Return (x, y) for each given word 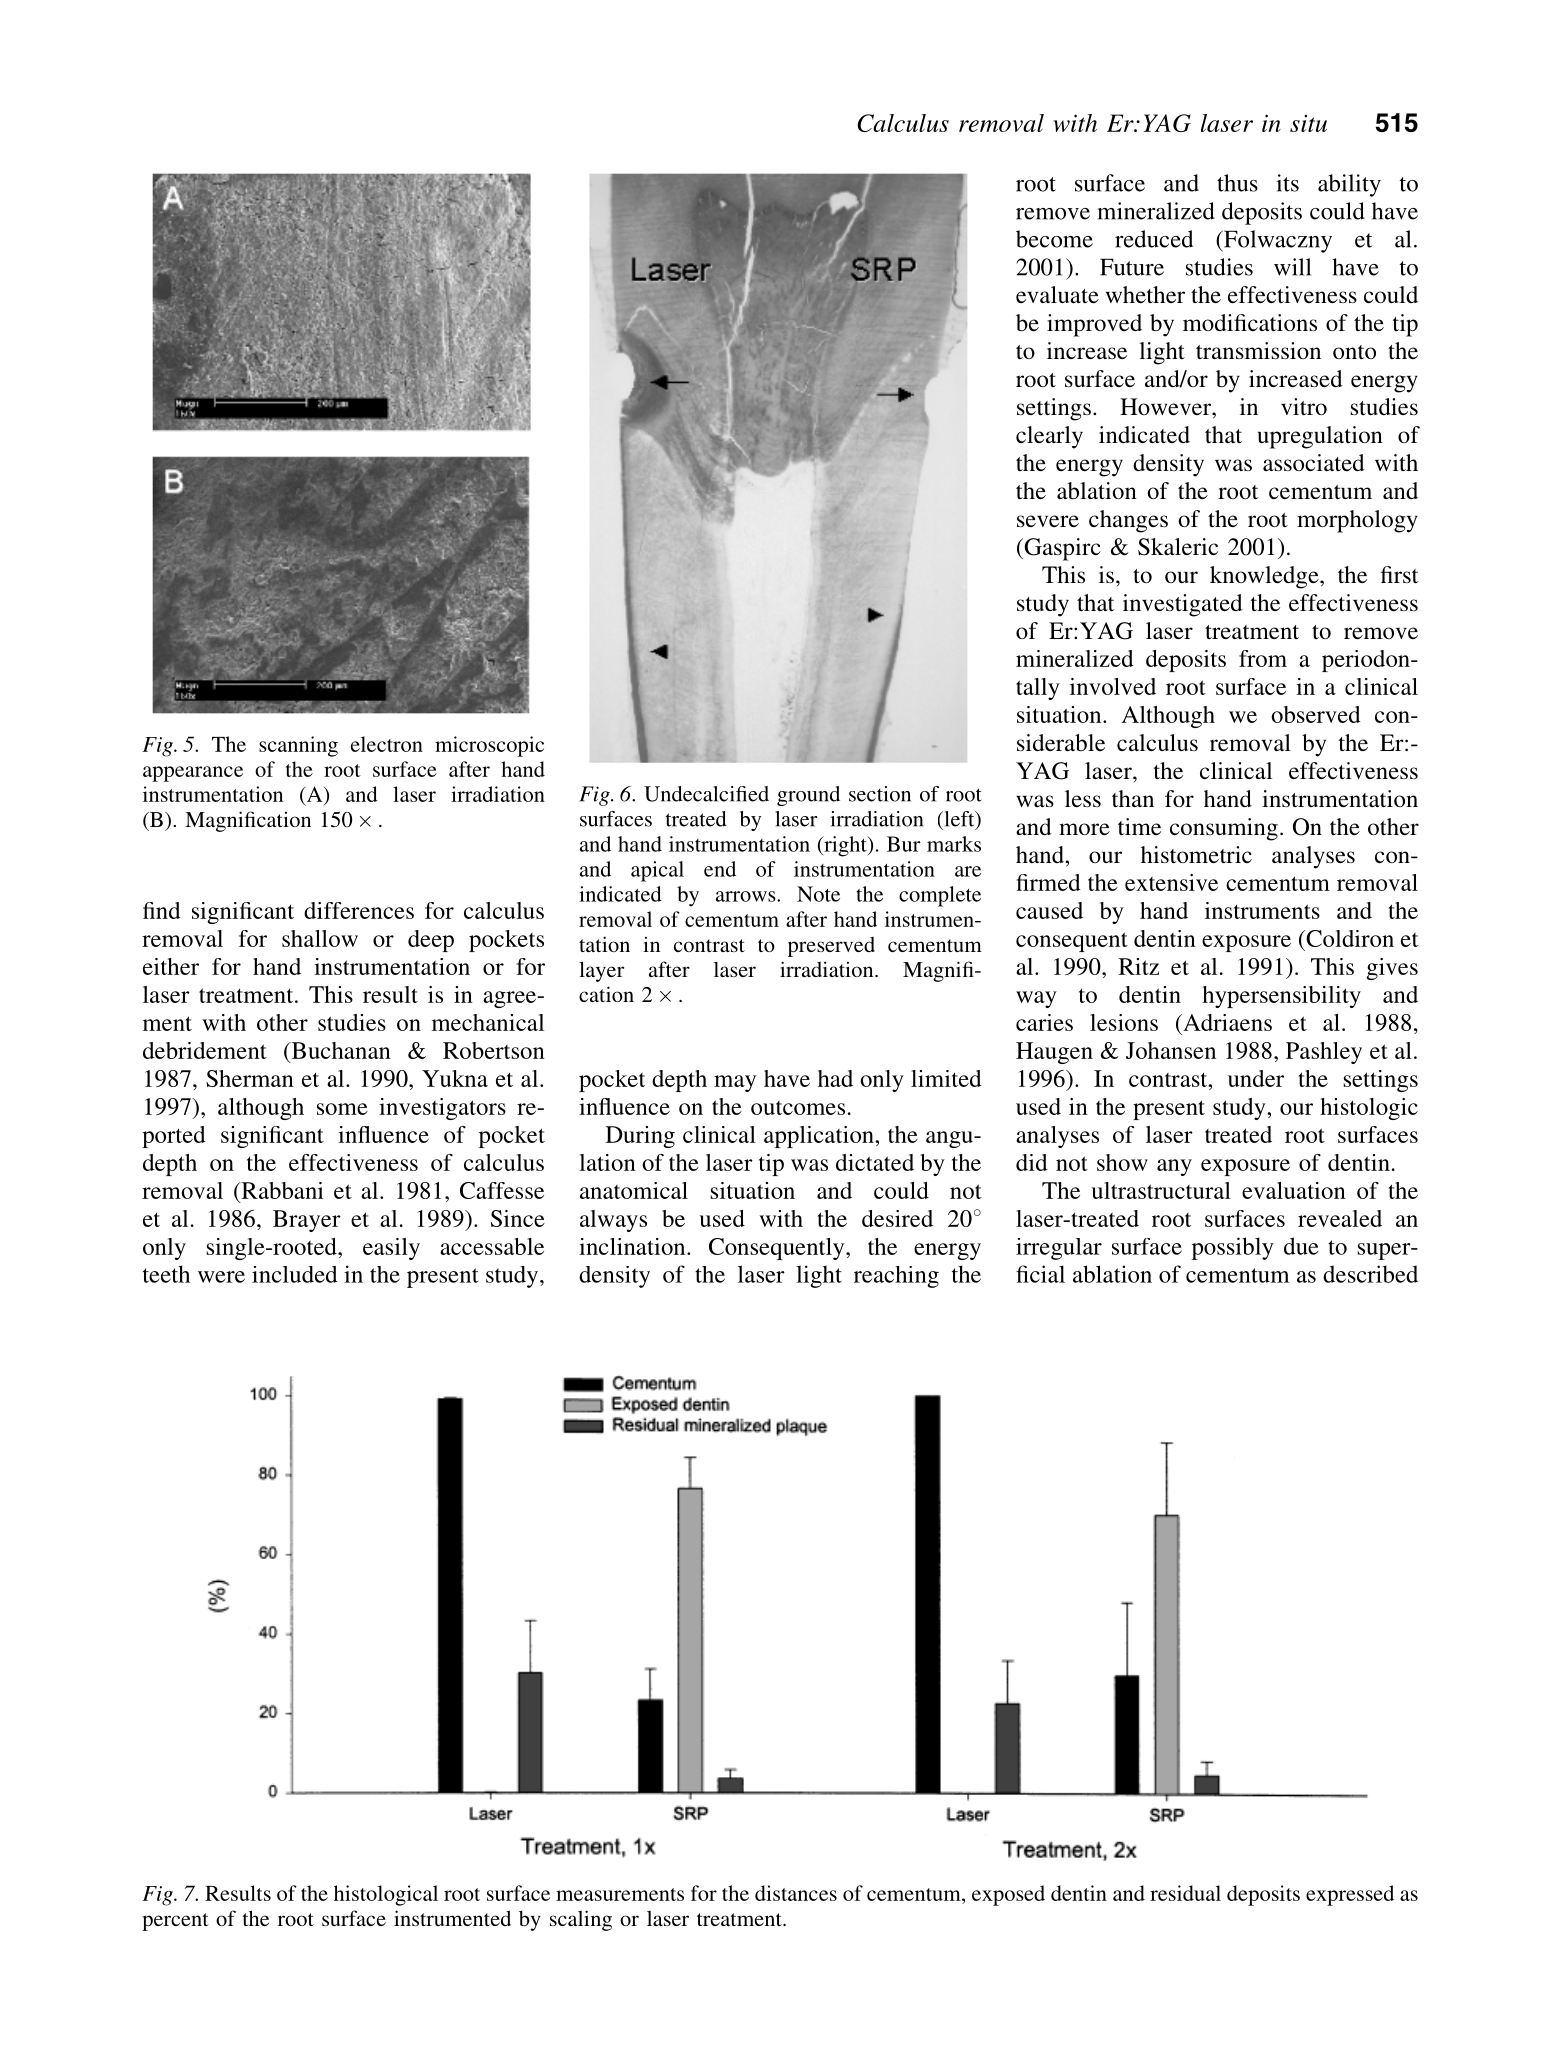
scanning (298, 746)
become (1054, 239)
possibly (1233, 1248)
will (1292, 267)
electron (387, 744)
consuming (1224, 829)
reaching (896, 1277)
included (295, 1274)
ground (808, 796)
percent (175, 1922)
